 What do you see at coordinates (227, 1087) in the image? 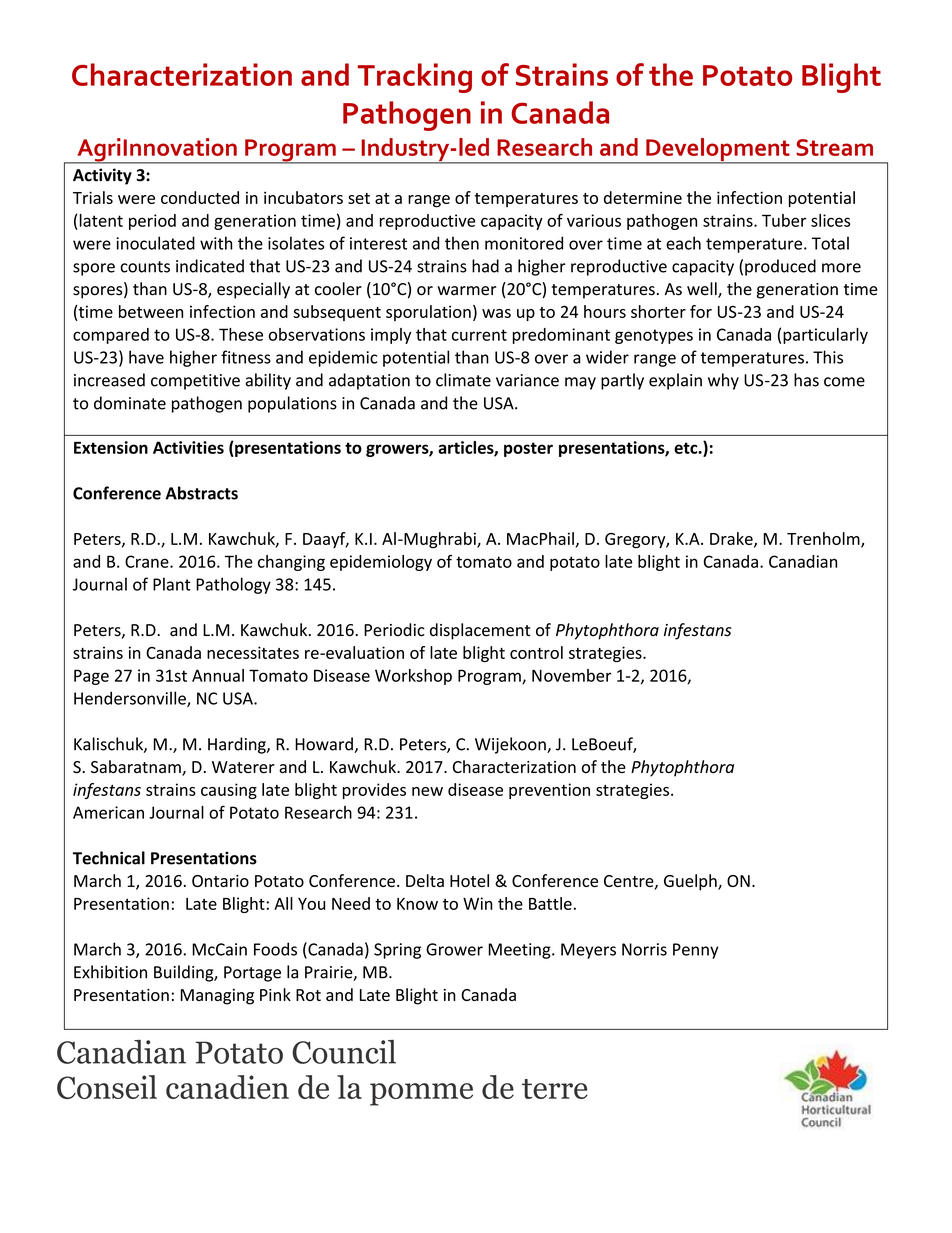
I see `canadien` at bounding box center [227, 1087].
